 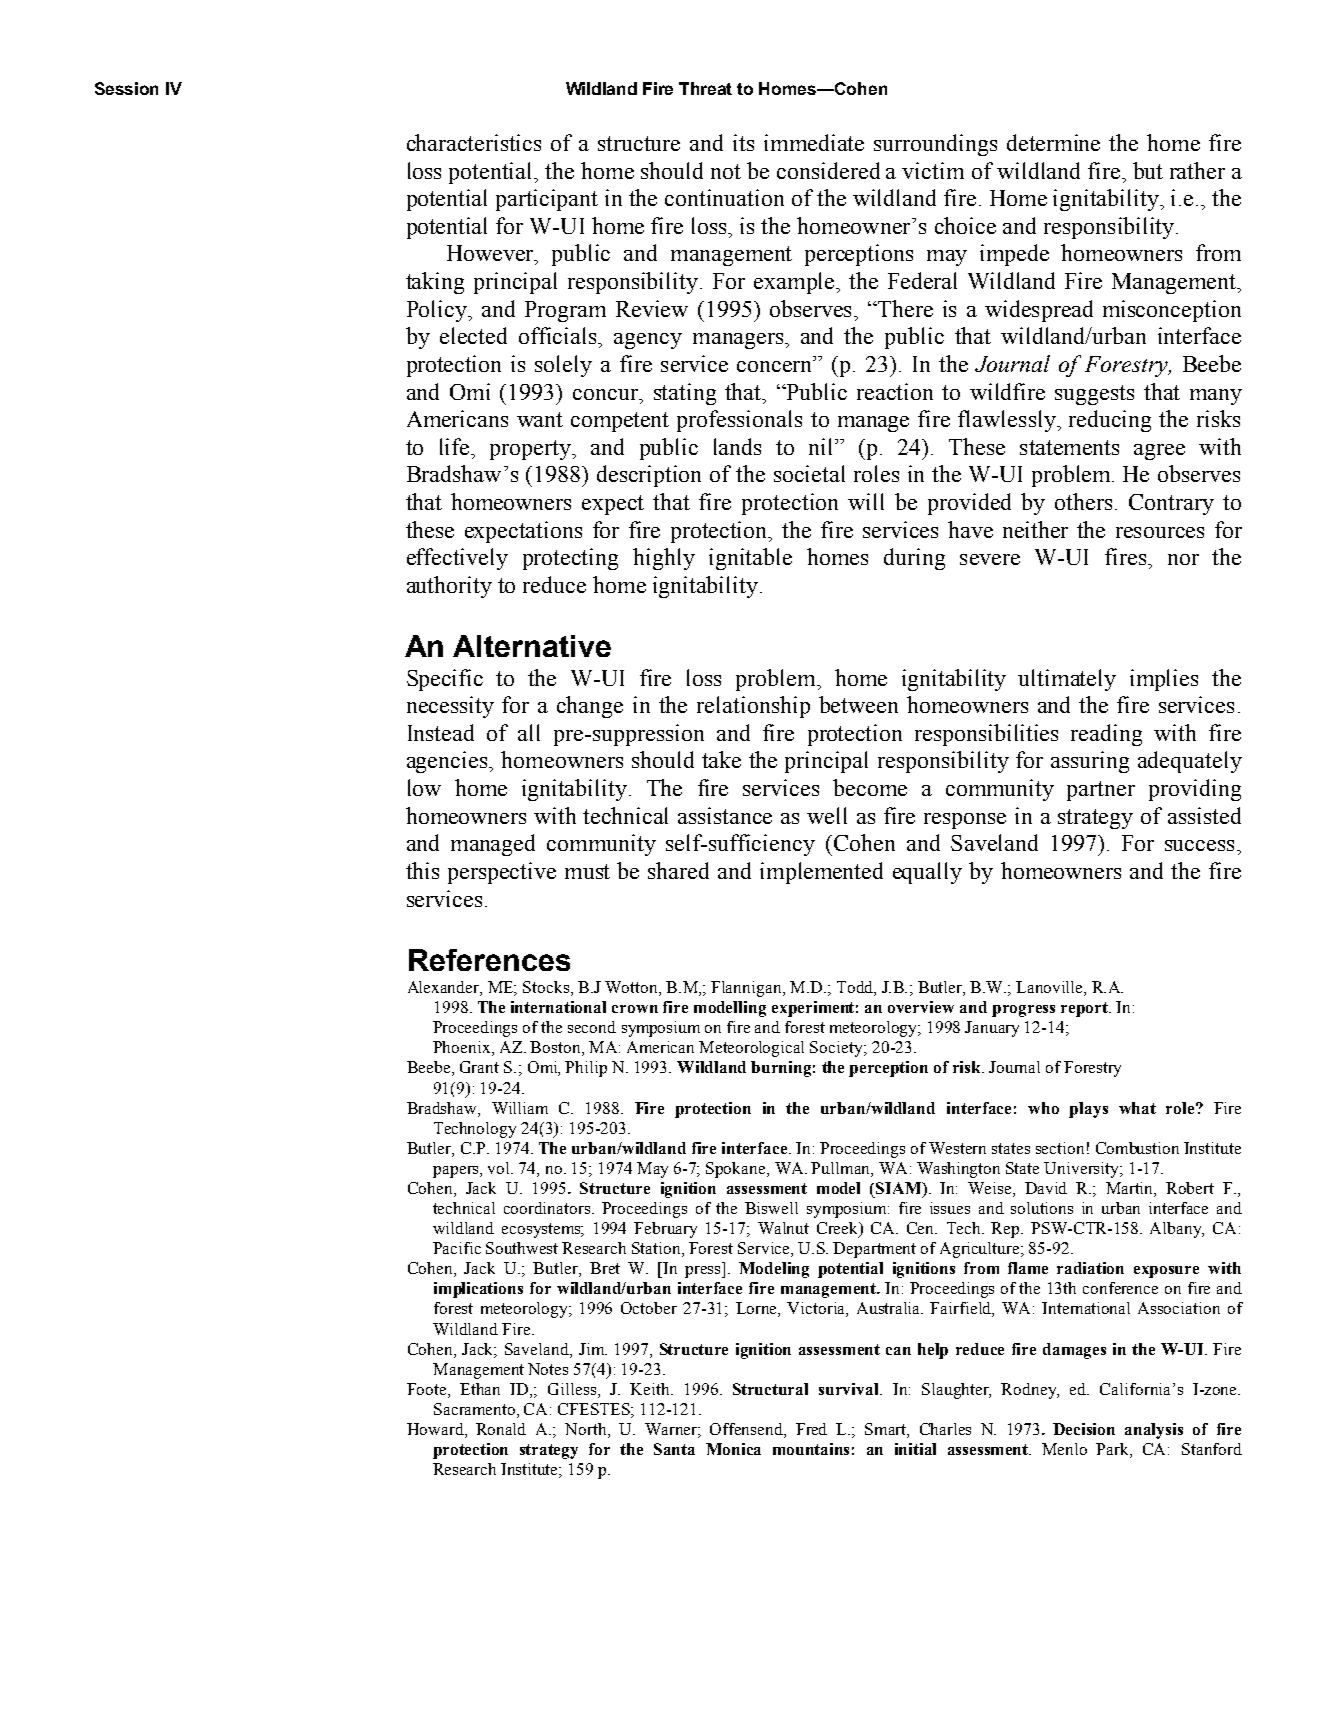 I want to click on Keith, so click(x=651, y=1389).
